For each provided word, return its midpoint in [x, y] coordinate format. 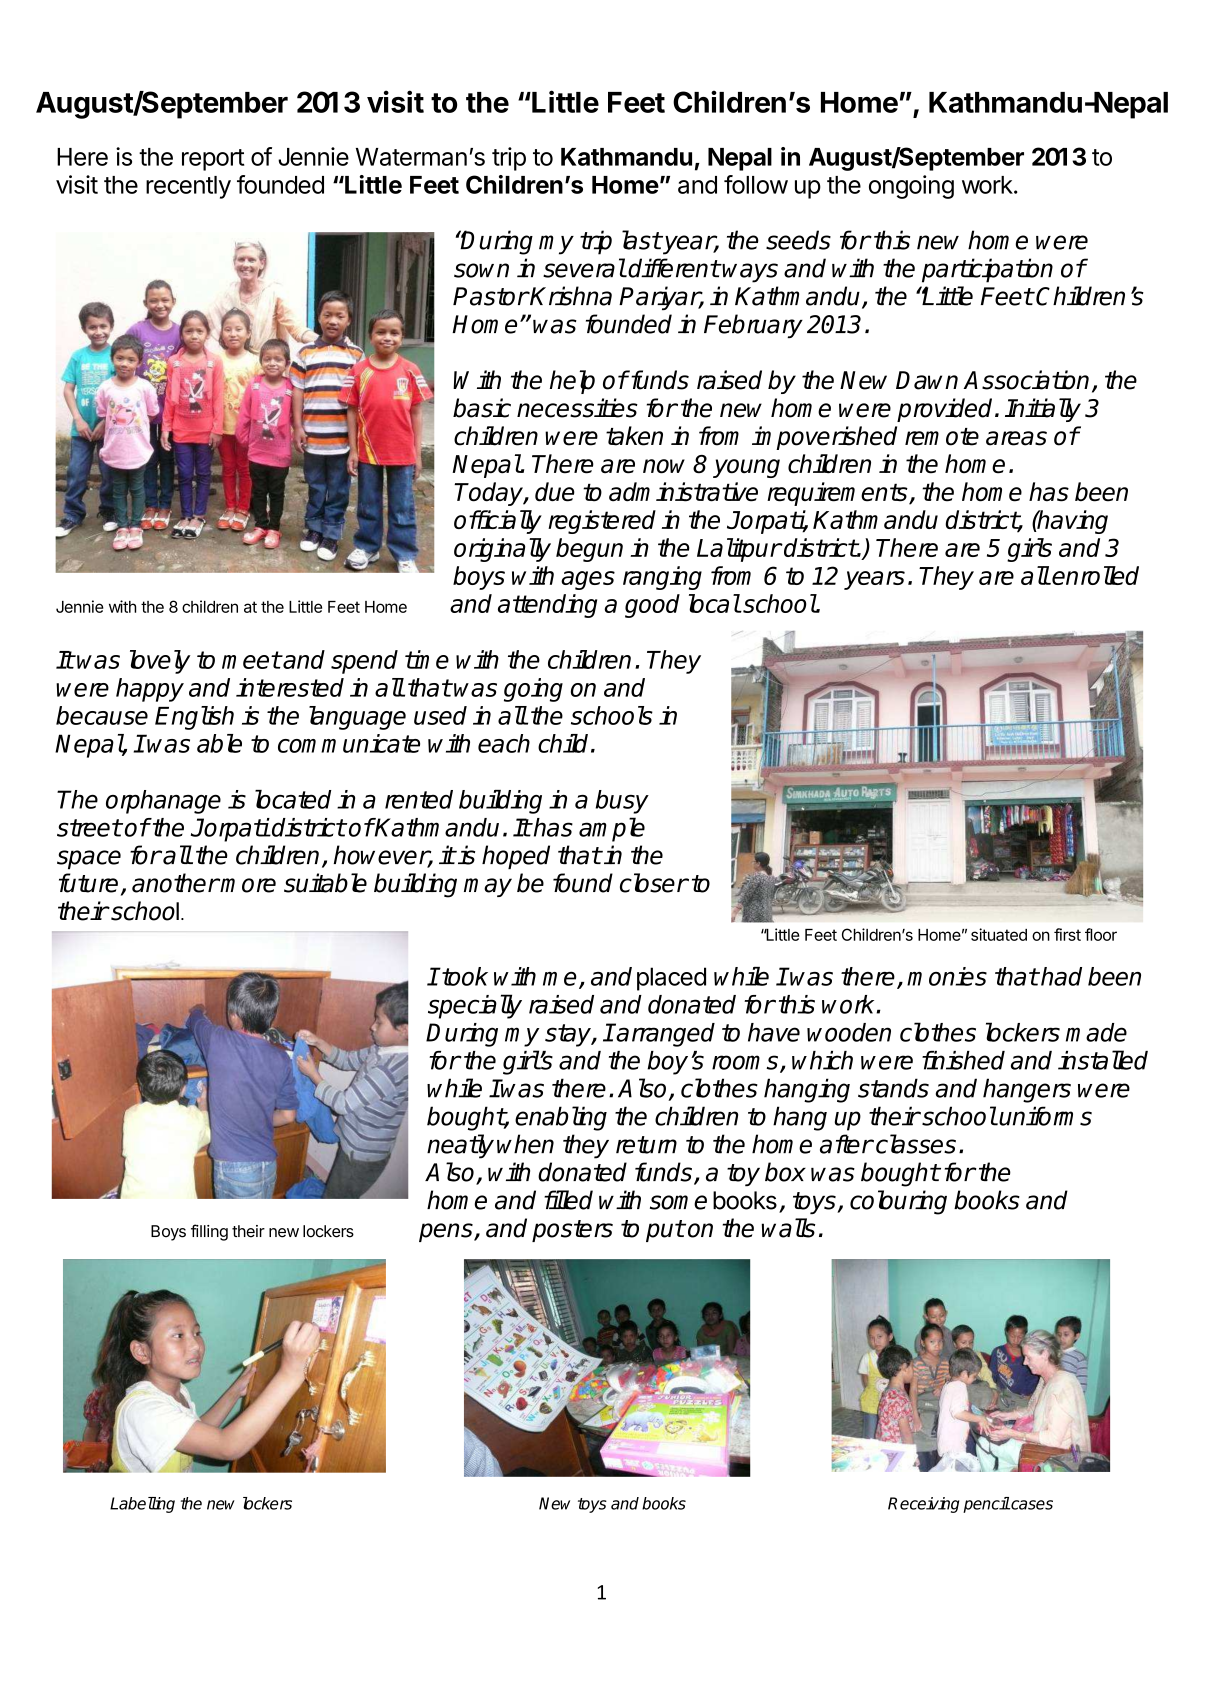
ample [612, 829]
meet [251, 660]
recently [188, 187]
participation [987, 270]
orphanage [163, 802]
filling [209, 1232]
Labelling [142, 1505]
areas [1016, 438]
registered [602, 522]
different [674, 268]
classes [916, 1144]
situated [999, 934]
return [646, 1145]
